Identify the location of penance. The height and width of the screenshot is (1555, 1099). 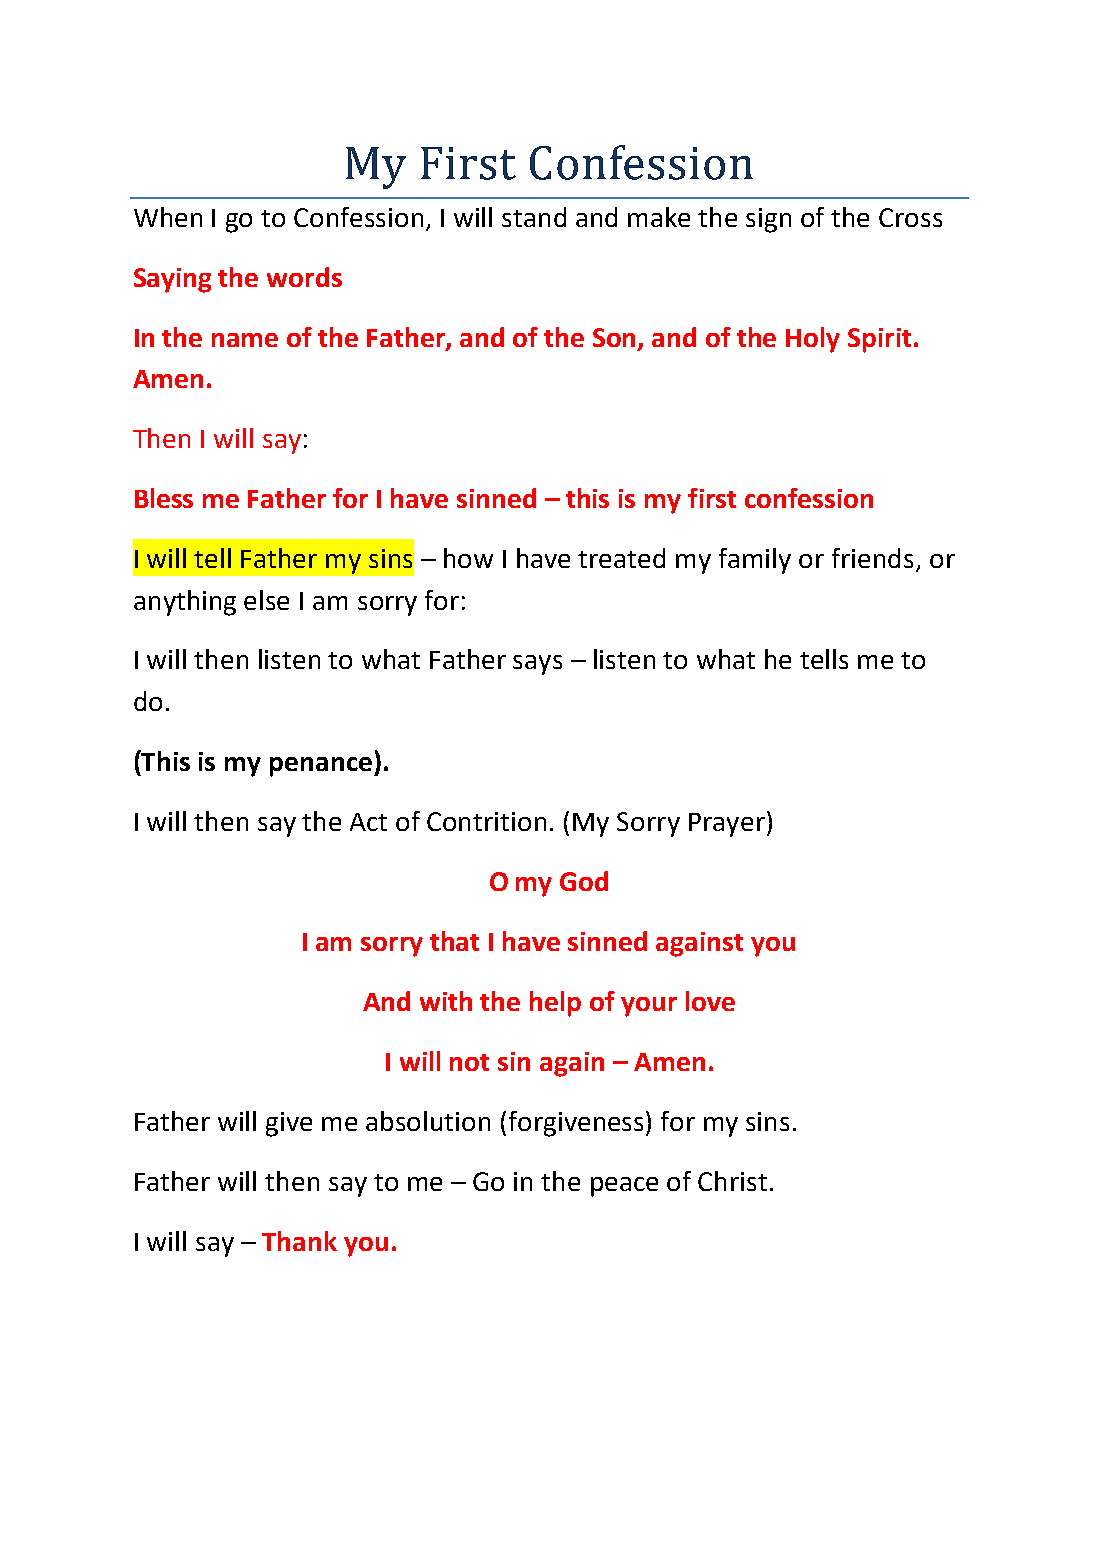
(321, 767).
